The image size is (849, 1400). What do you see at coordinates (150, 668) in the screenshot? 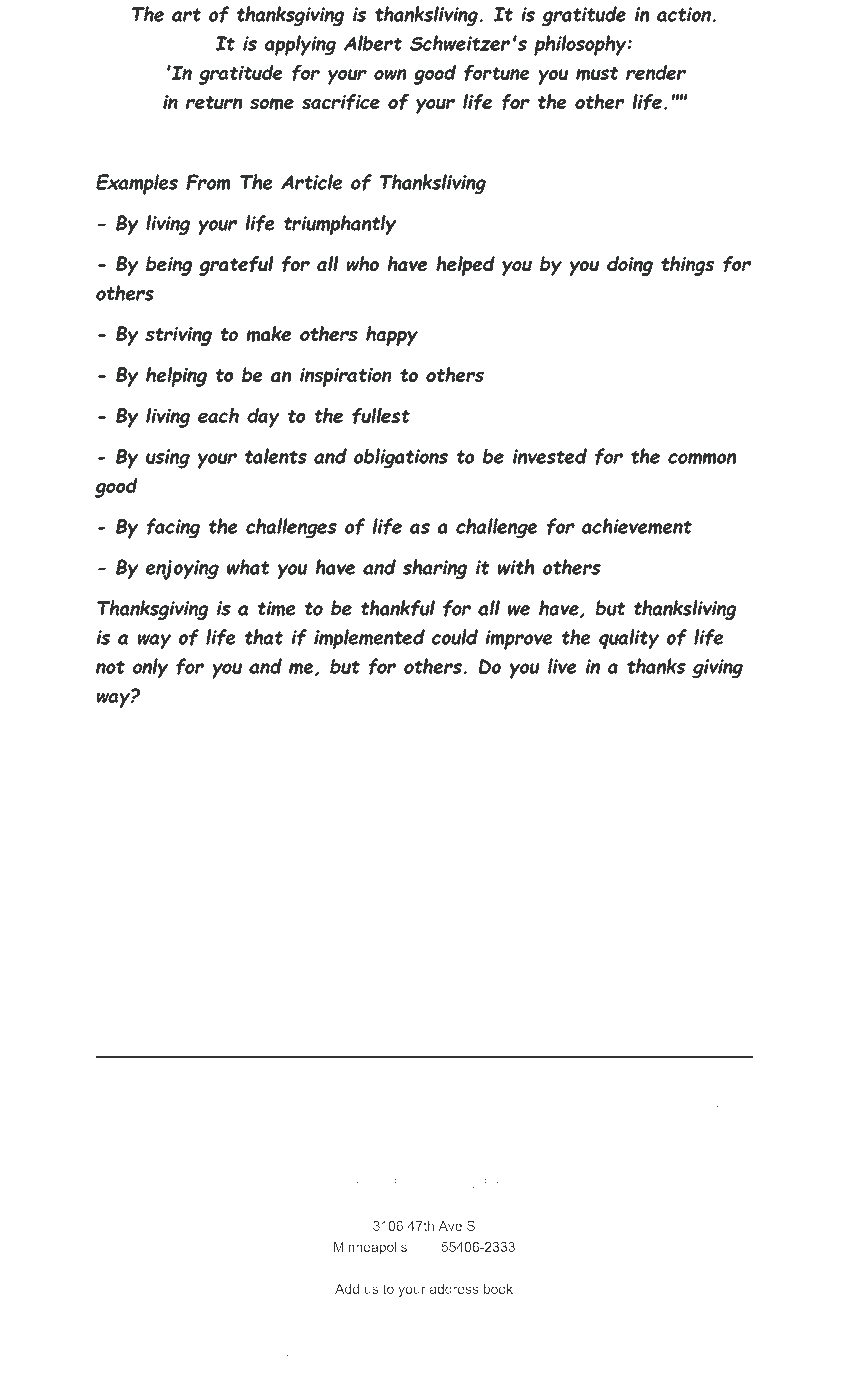
I see `only` at bounding box center [150, 668].
